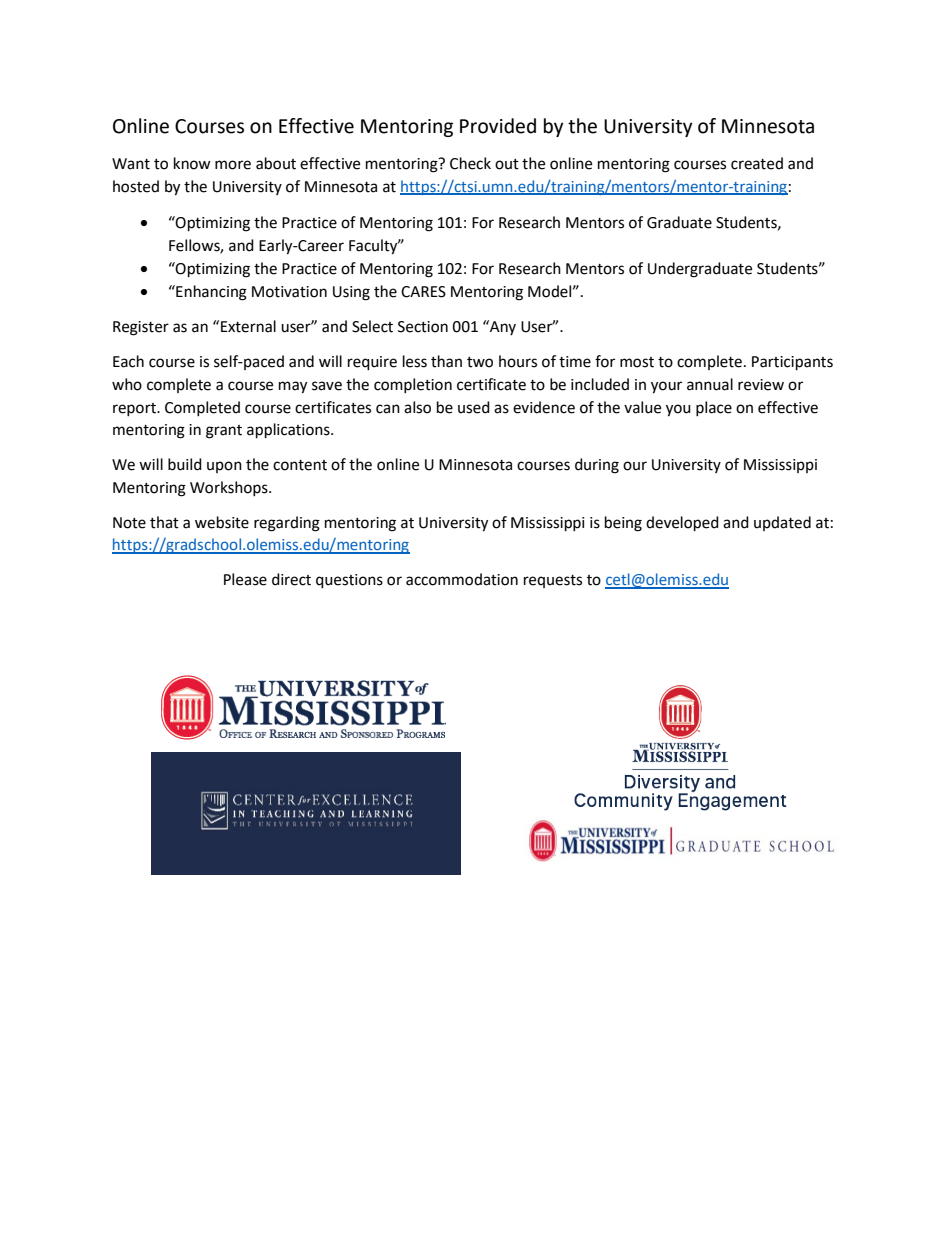  Describe the element at coordinates (224, 432) in the document. I see `grant` at that location.
